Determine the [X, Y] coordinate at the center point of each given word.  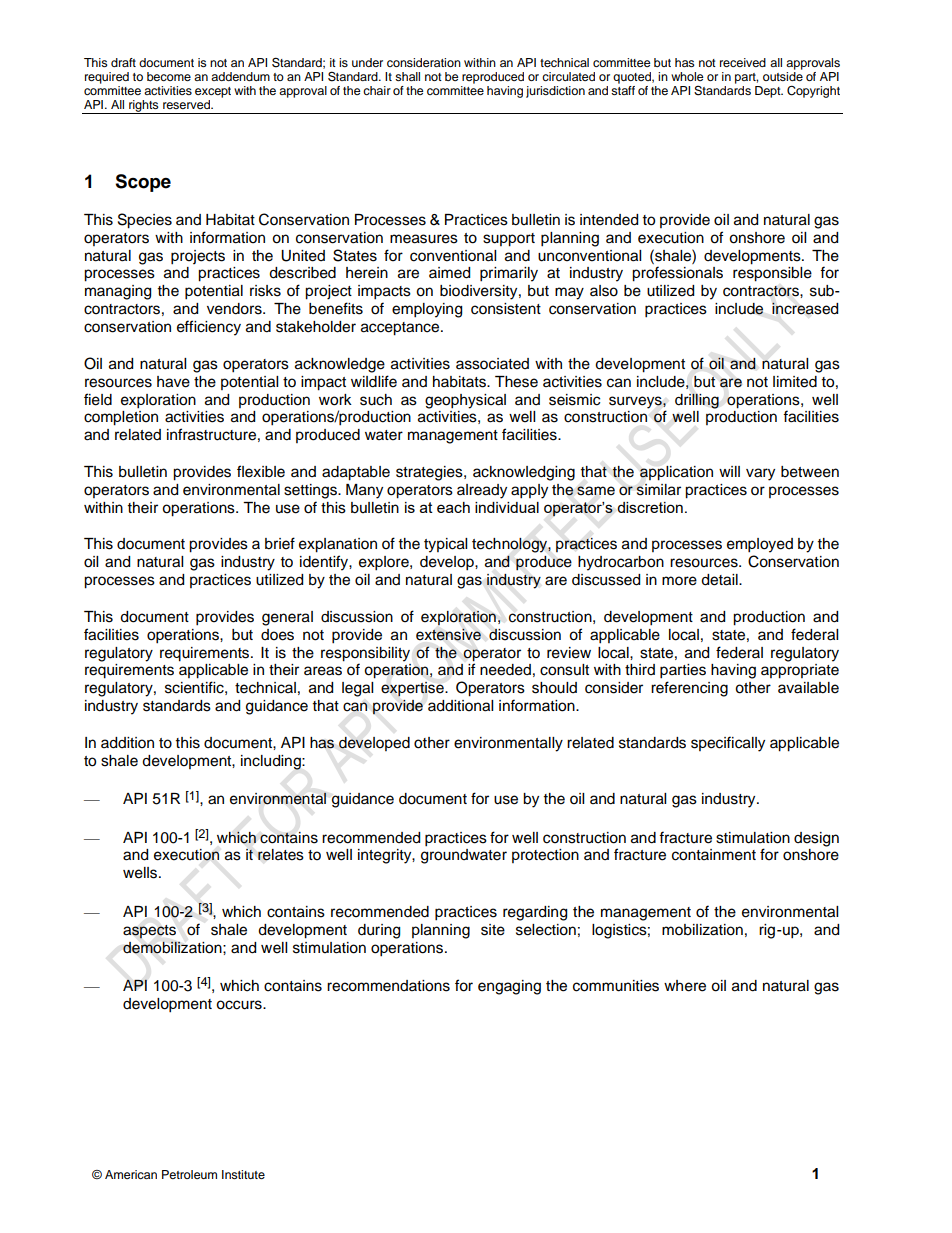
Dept [769, 92]
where [685, 986]
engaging [509, 987]
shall [407, 76]
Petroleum [189, 1174]
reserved [187, 104]
